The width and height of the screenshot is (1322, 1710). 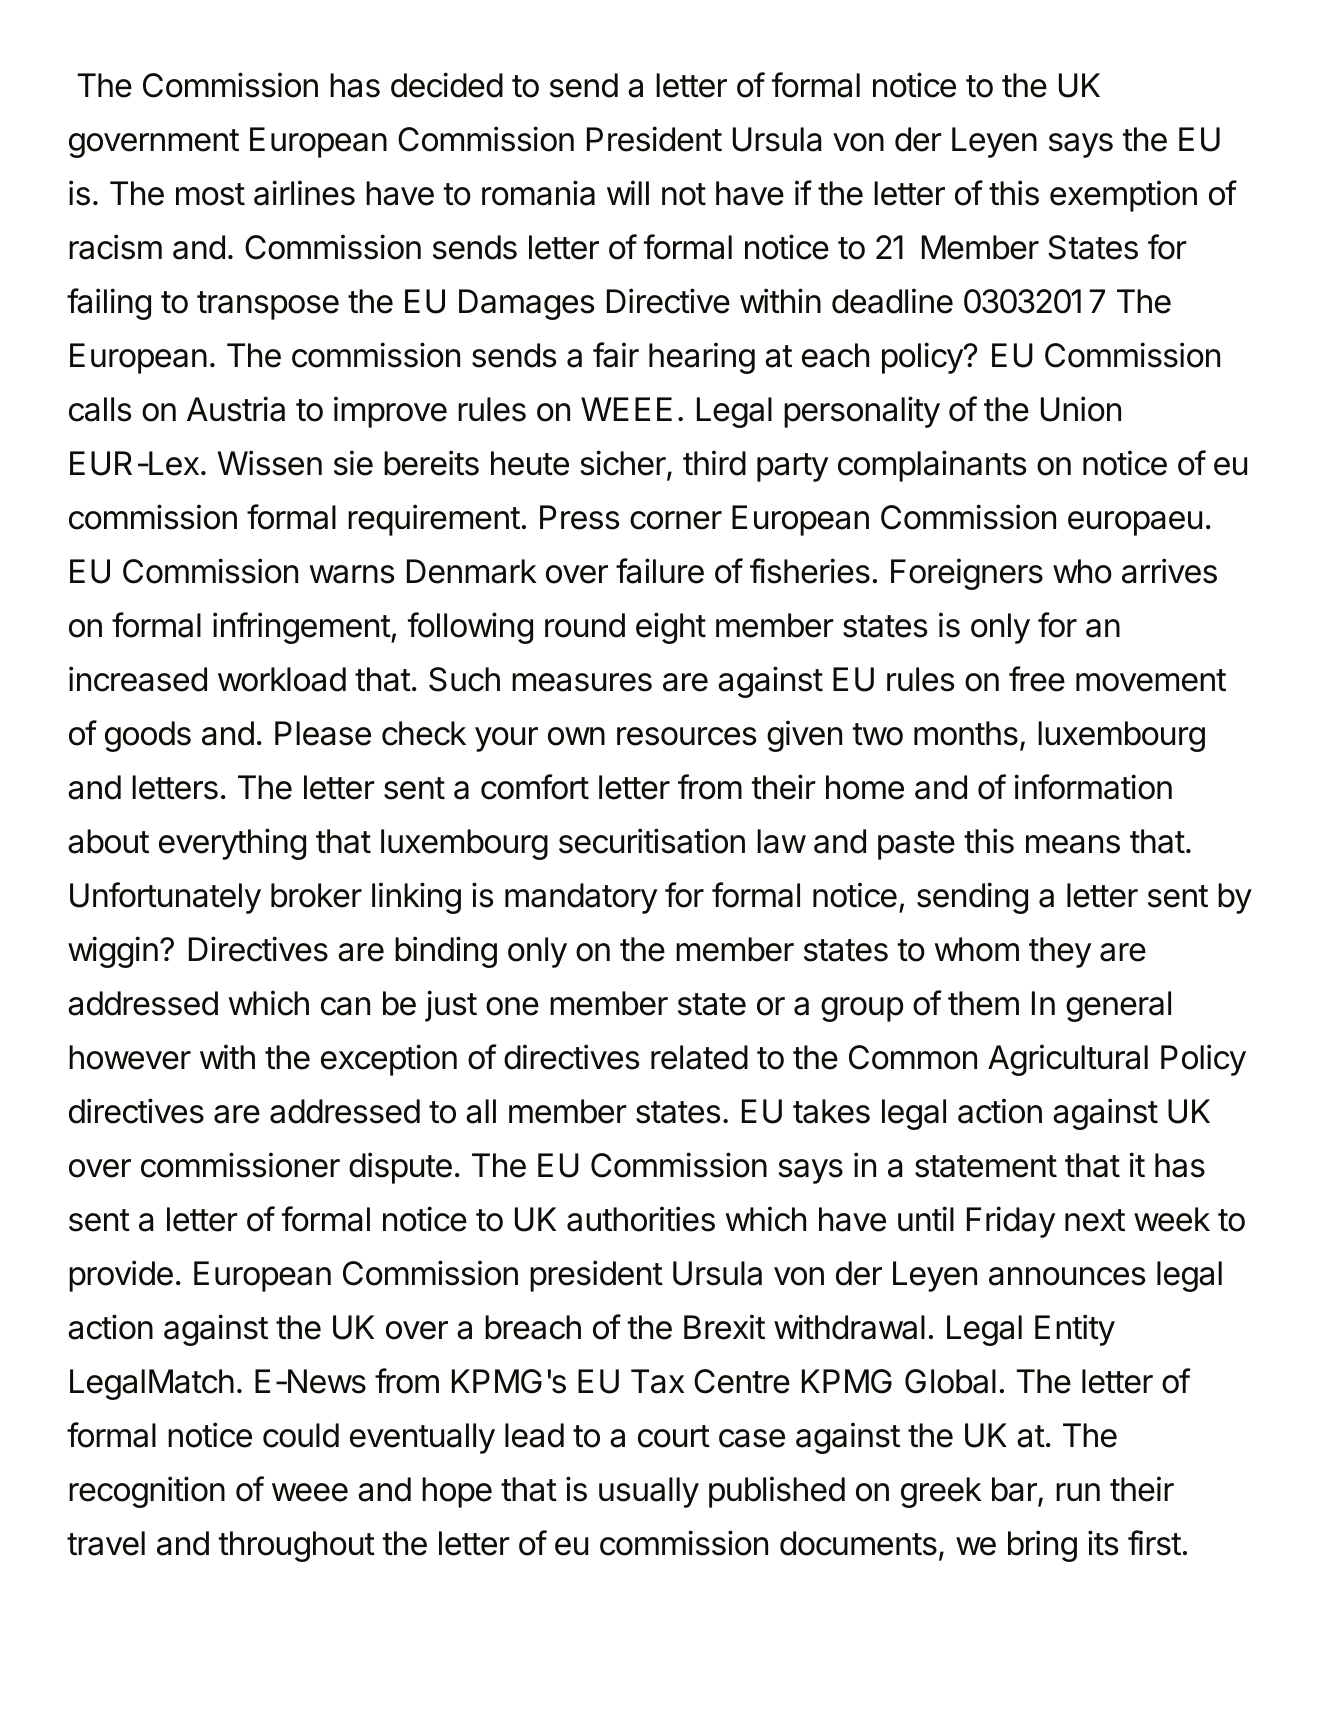 What do you see at coordinates (210, 194) in the screenshot?
I see `most` at bounding box center [210, 194].
